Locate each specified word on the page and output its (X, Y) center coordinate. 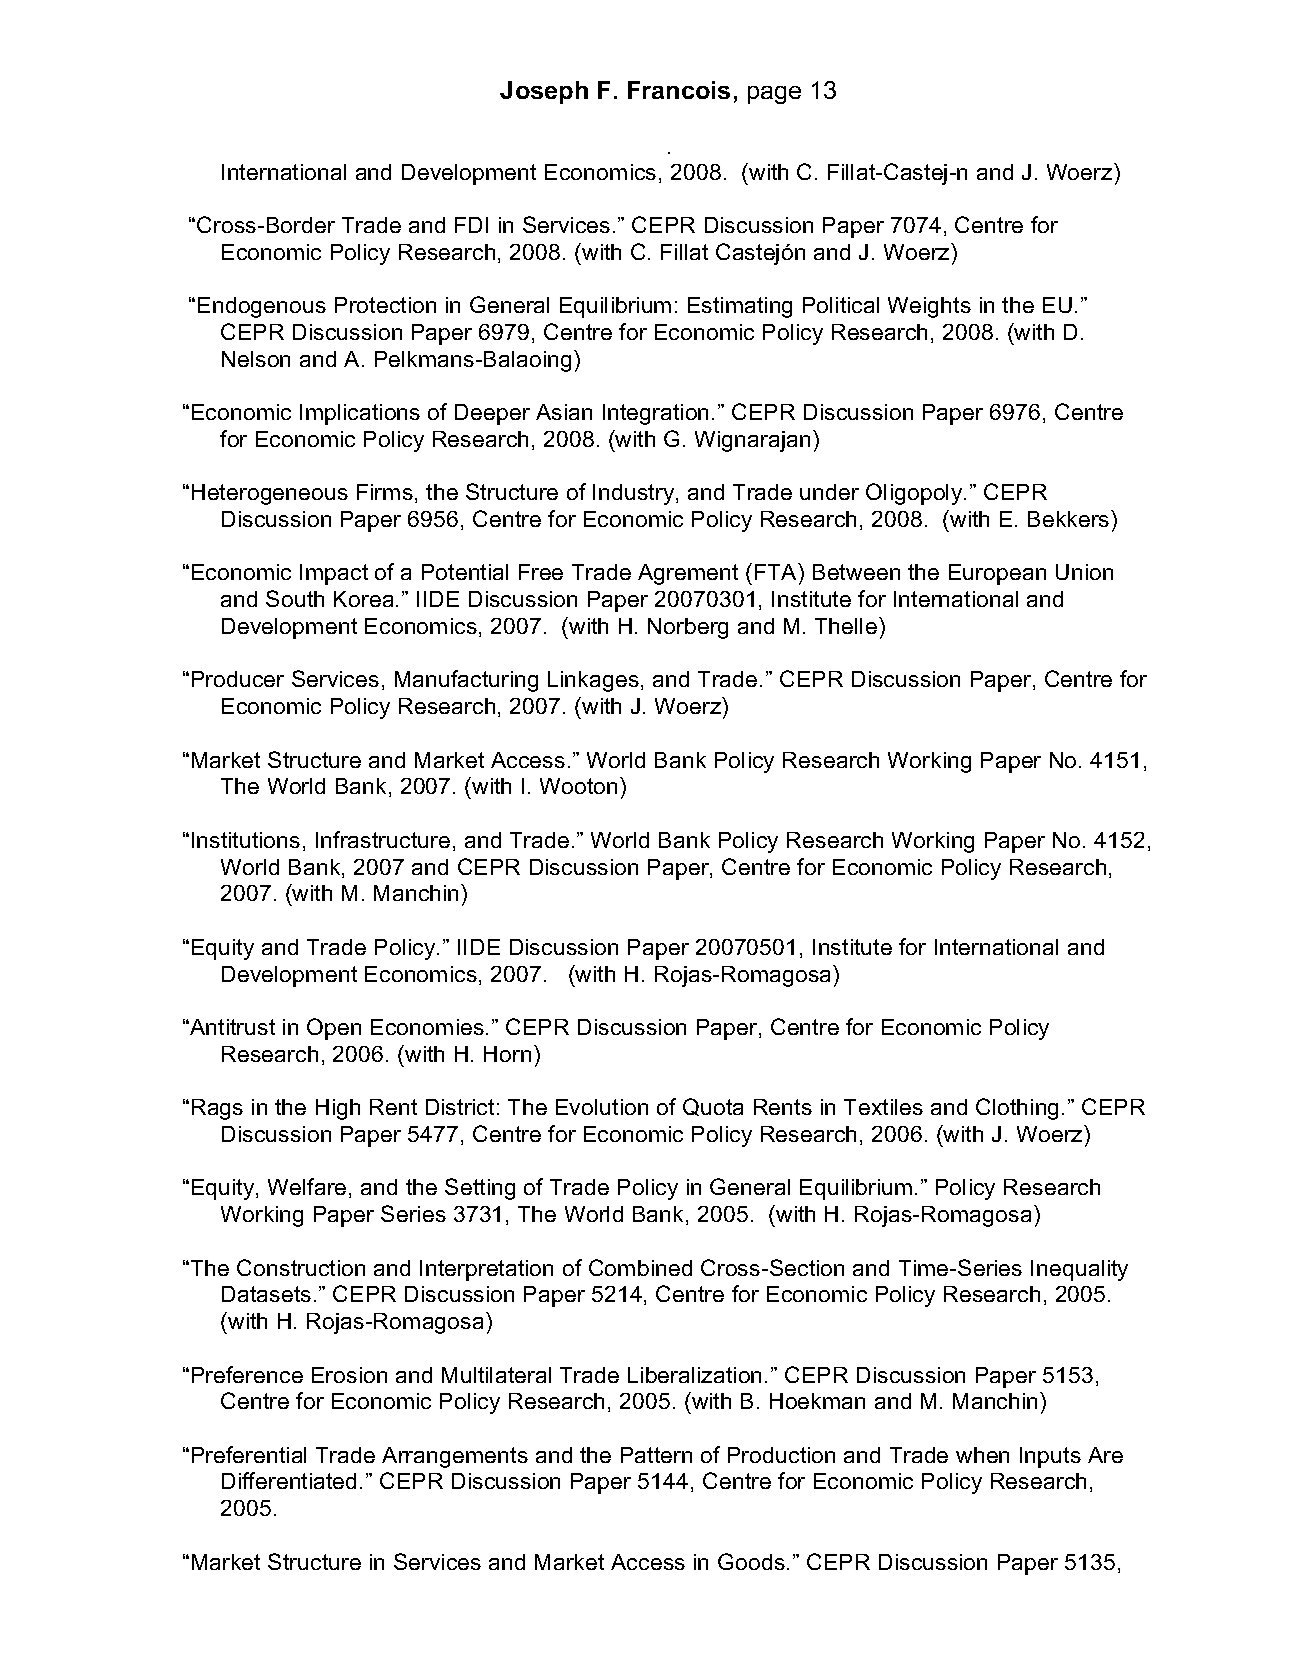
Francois (679, 90)
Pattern (656, 1455)
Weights (929, 307)
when (982, 1455)
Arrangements (455, 1457)
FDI (471, 225)
